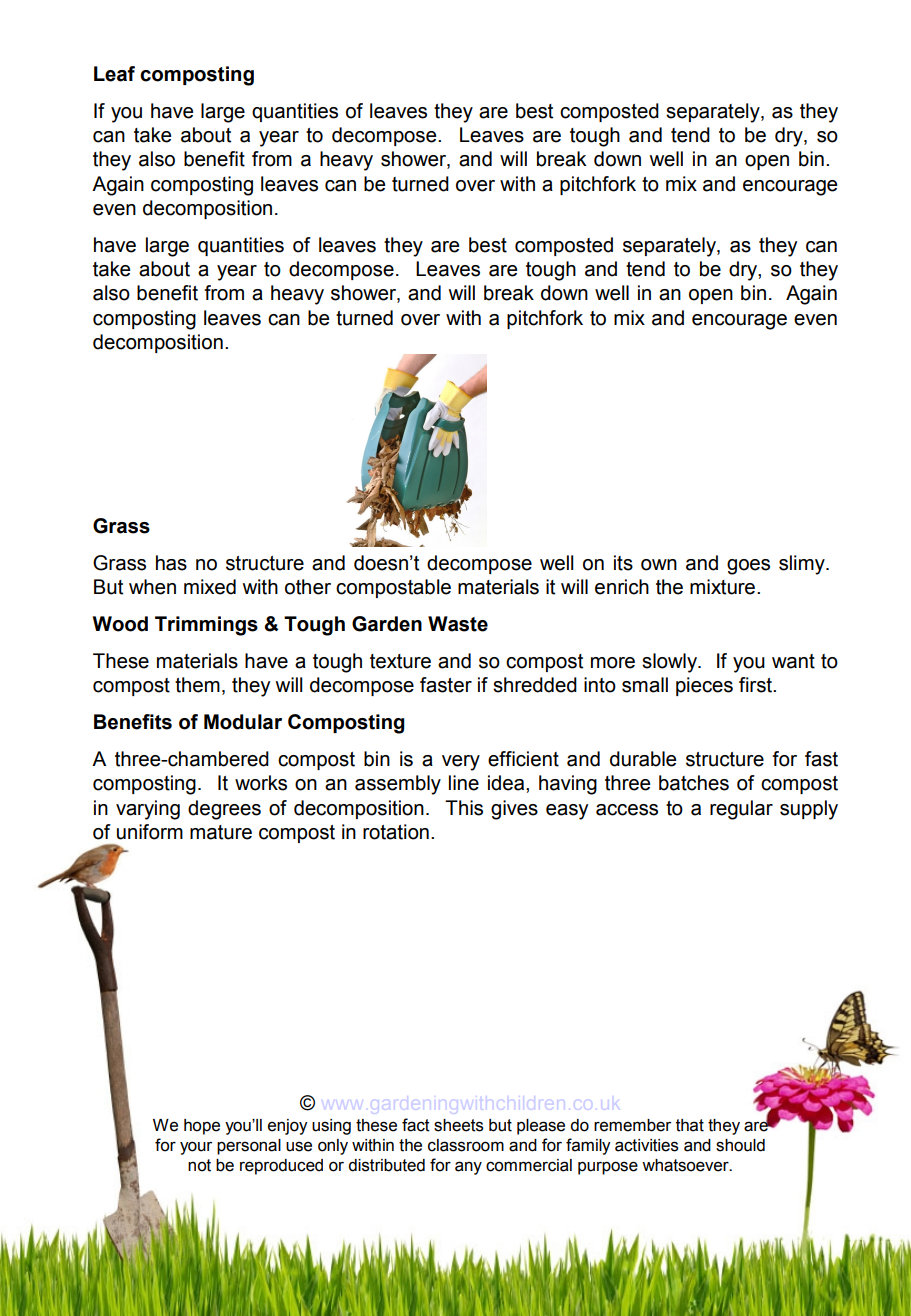 Image resolution: width=911 pixels, height=1316 pixels. I want to click on has, so click(171, 563).
